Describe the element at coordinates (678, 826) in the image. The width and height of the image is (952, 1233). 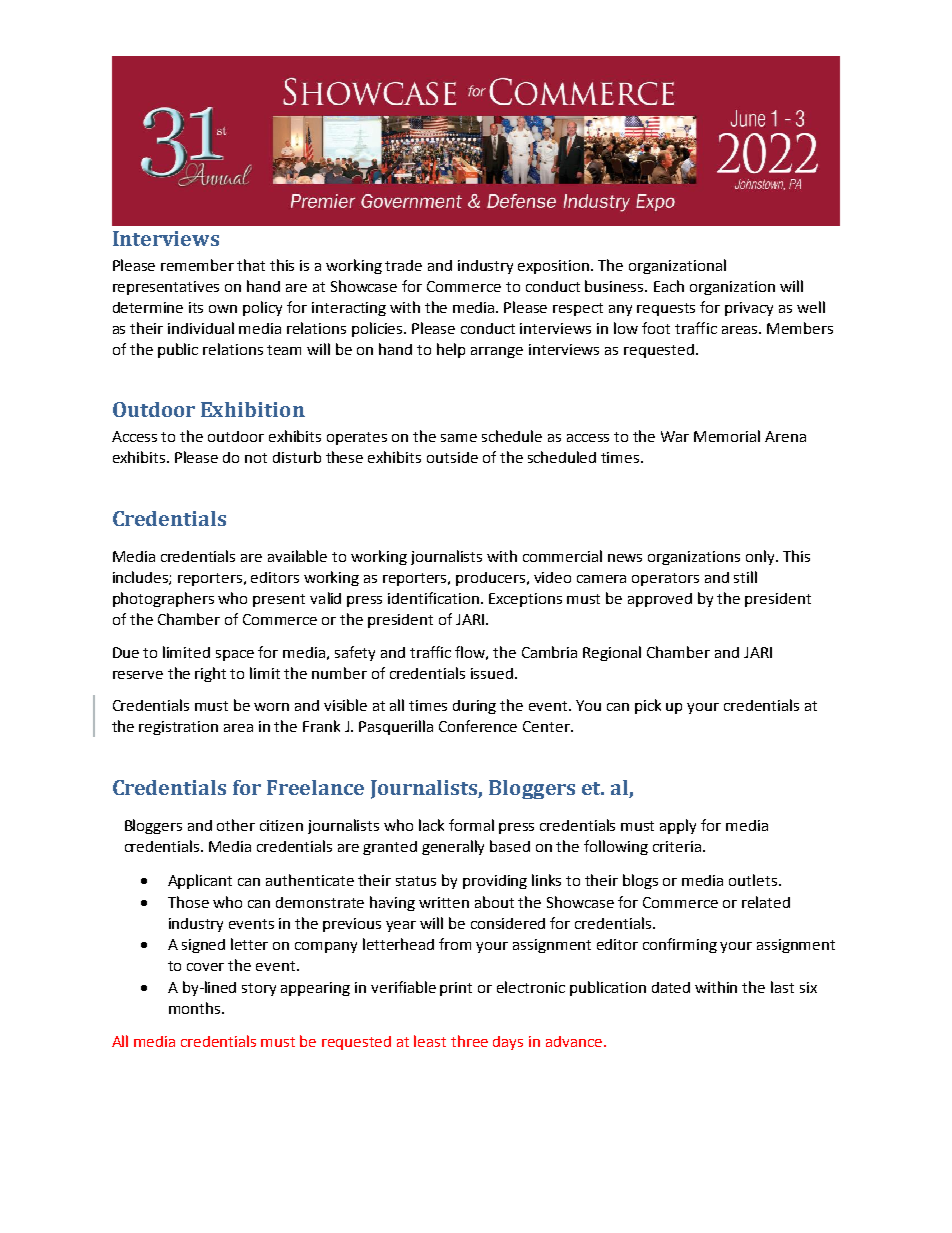
I see `apply` at that location.
